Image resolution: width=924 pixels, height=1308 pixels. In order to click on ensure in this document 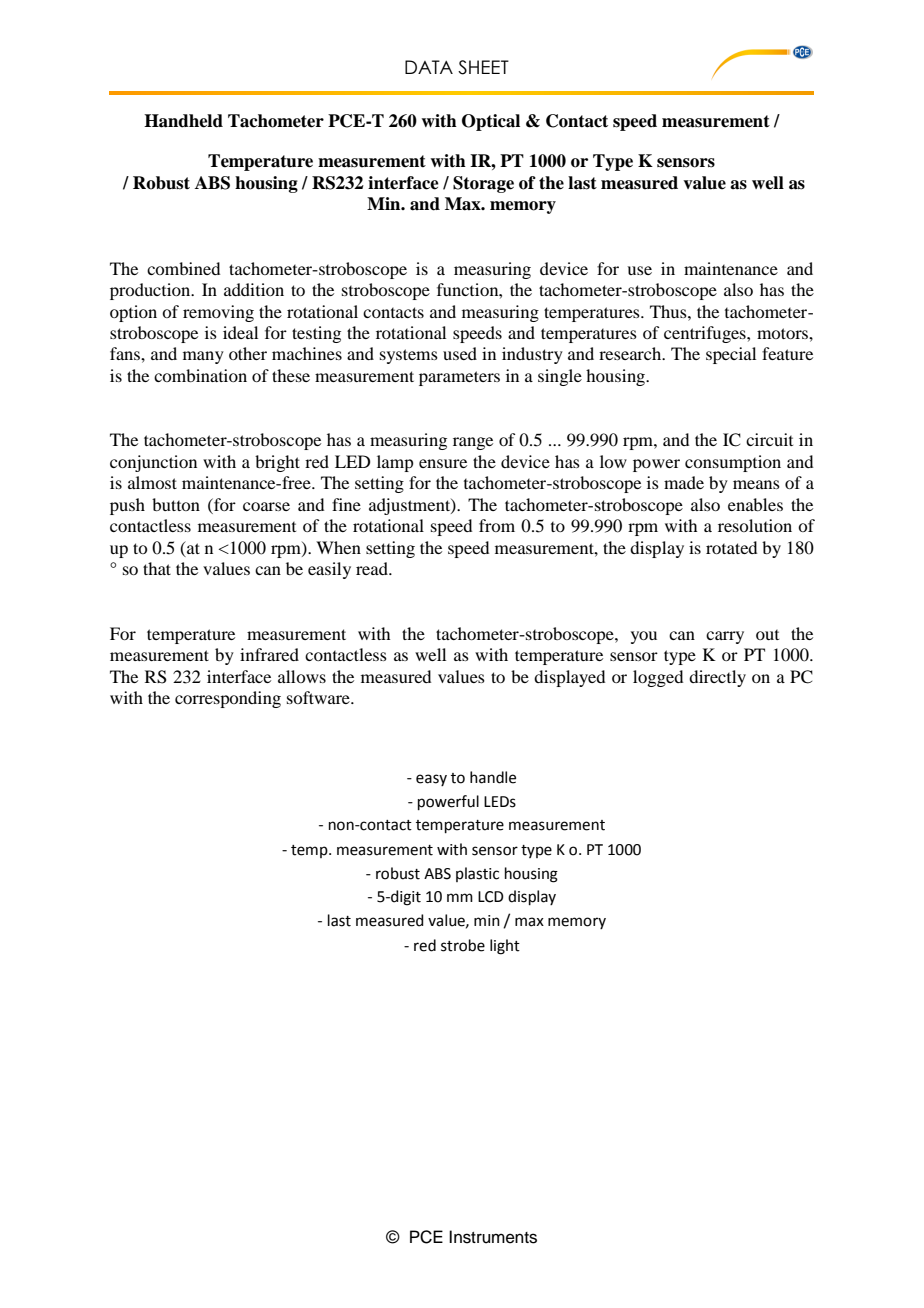, I will do `click(443, 463)`.
